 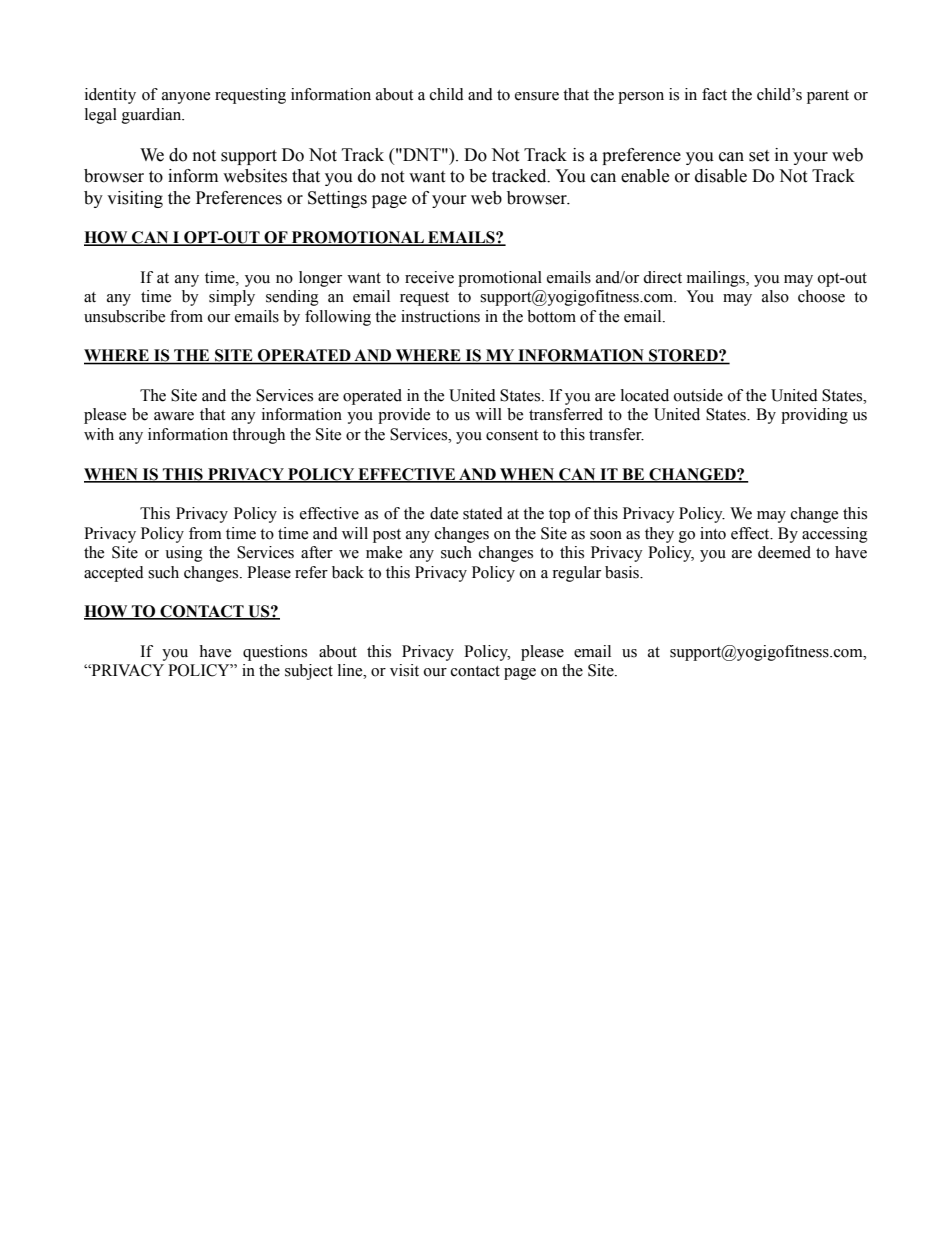 What do you see at coordinates (537, 96) in the image?
I see `ensure` at bounding box center [537, 96].
